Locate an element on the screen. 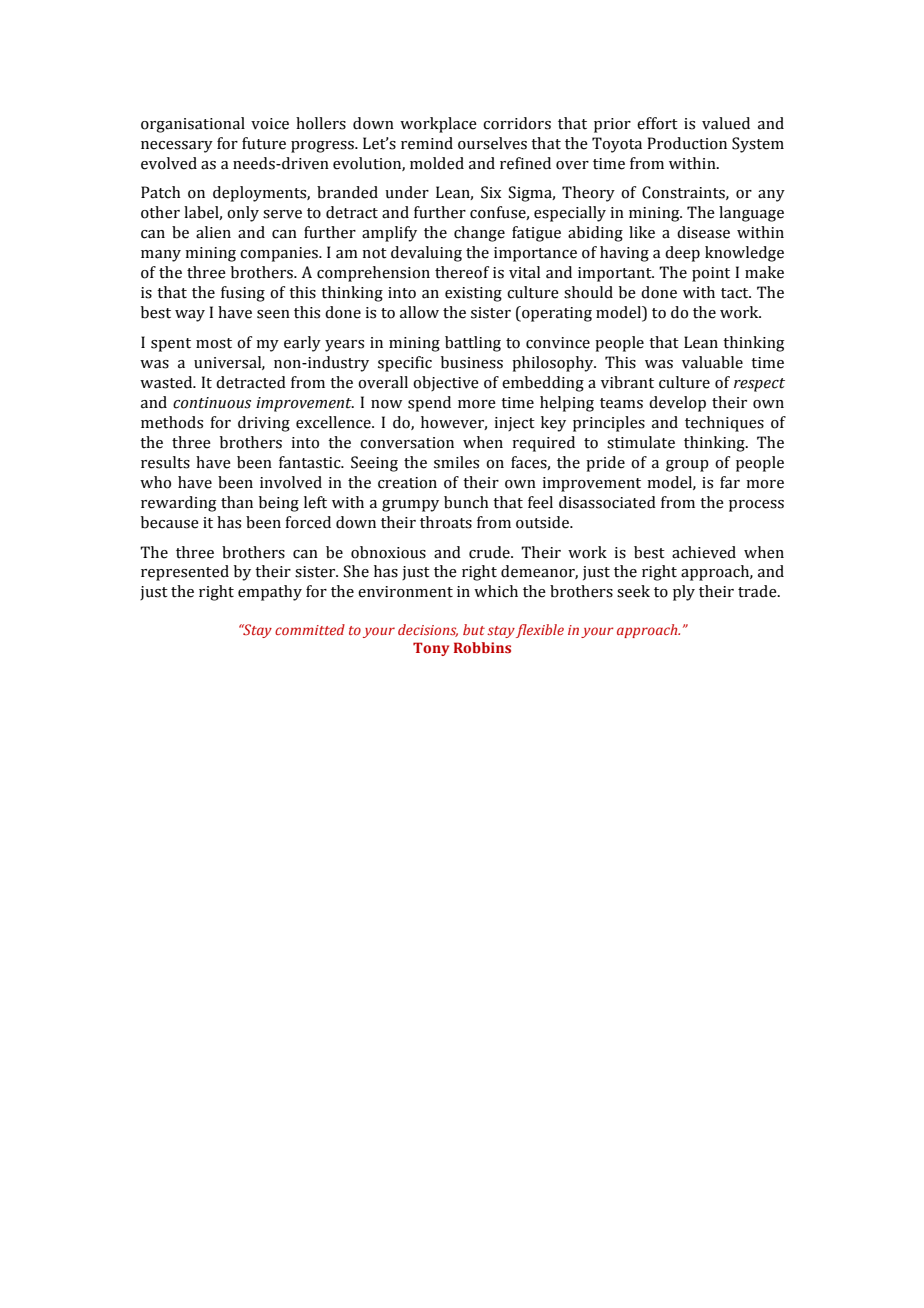  deep is located at coordinates (682, 254).
